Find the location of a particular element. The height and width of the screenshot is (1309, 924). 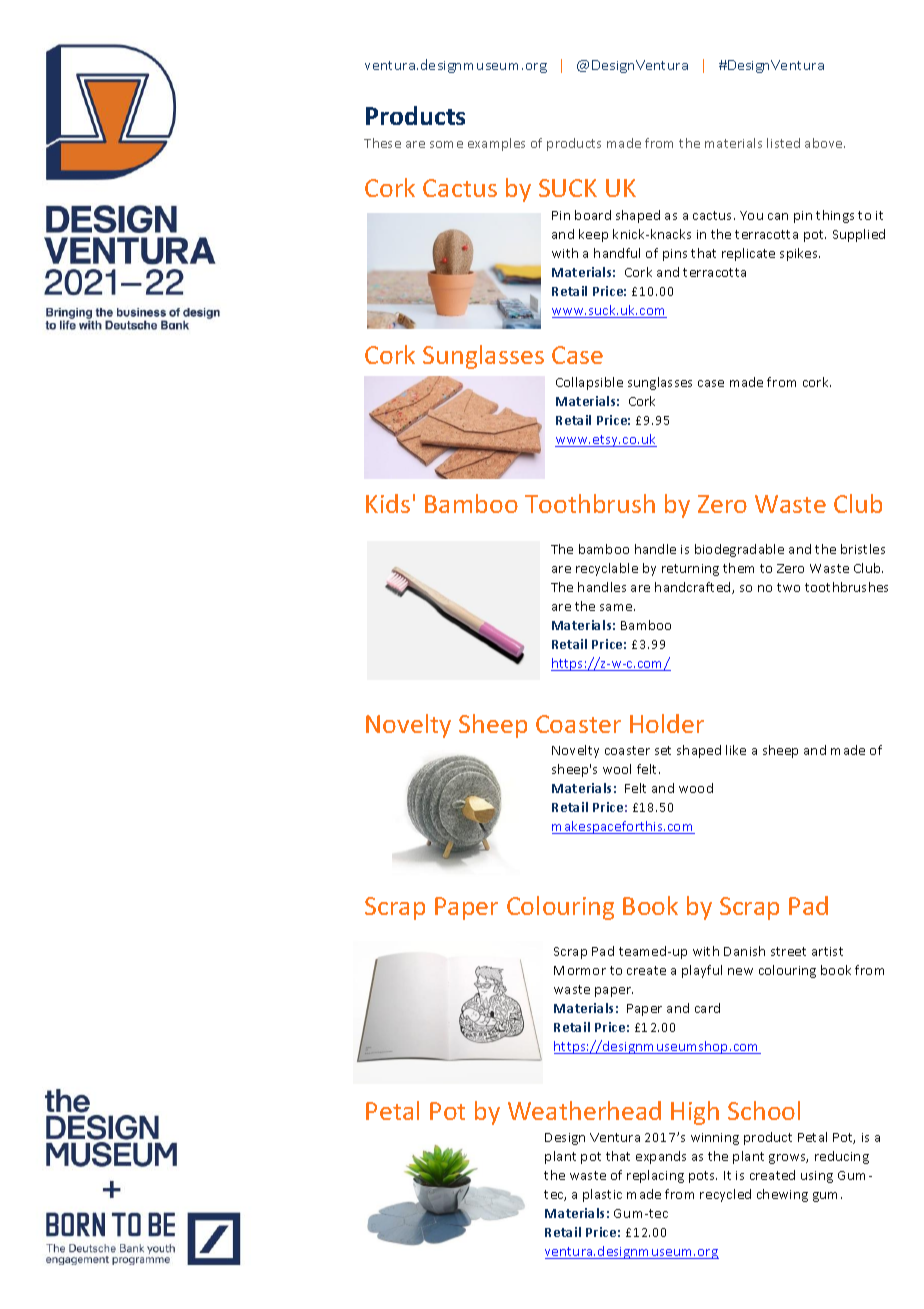

wool is located at coordinates (617, 769).
